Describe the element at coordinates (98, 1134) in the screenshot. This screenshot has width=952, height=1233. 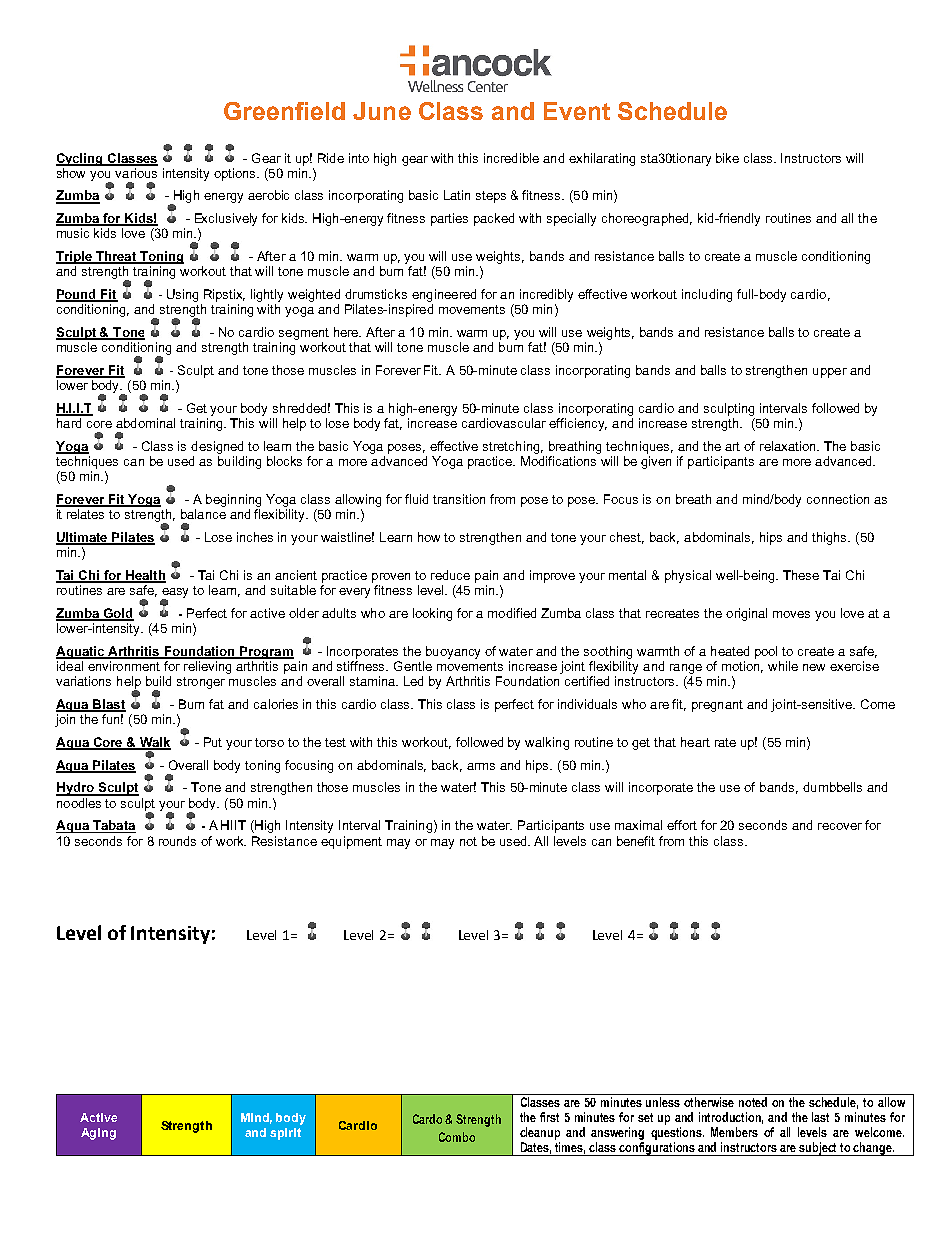
I see `Aging` at that location.
